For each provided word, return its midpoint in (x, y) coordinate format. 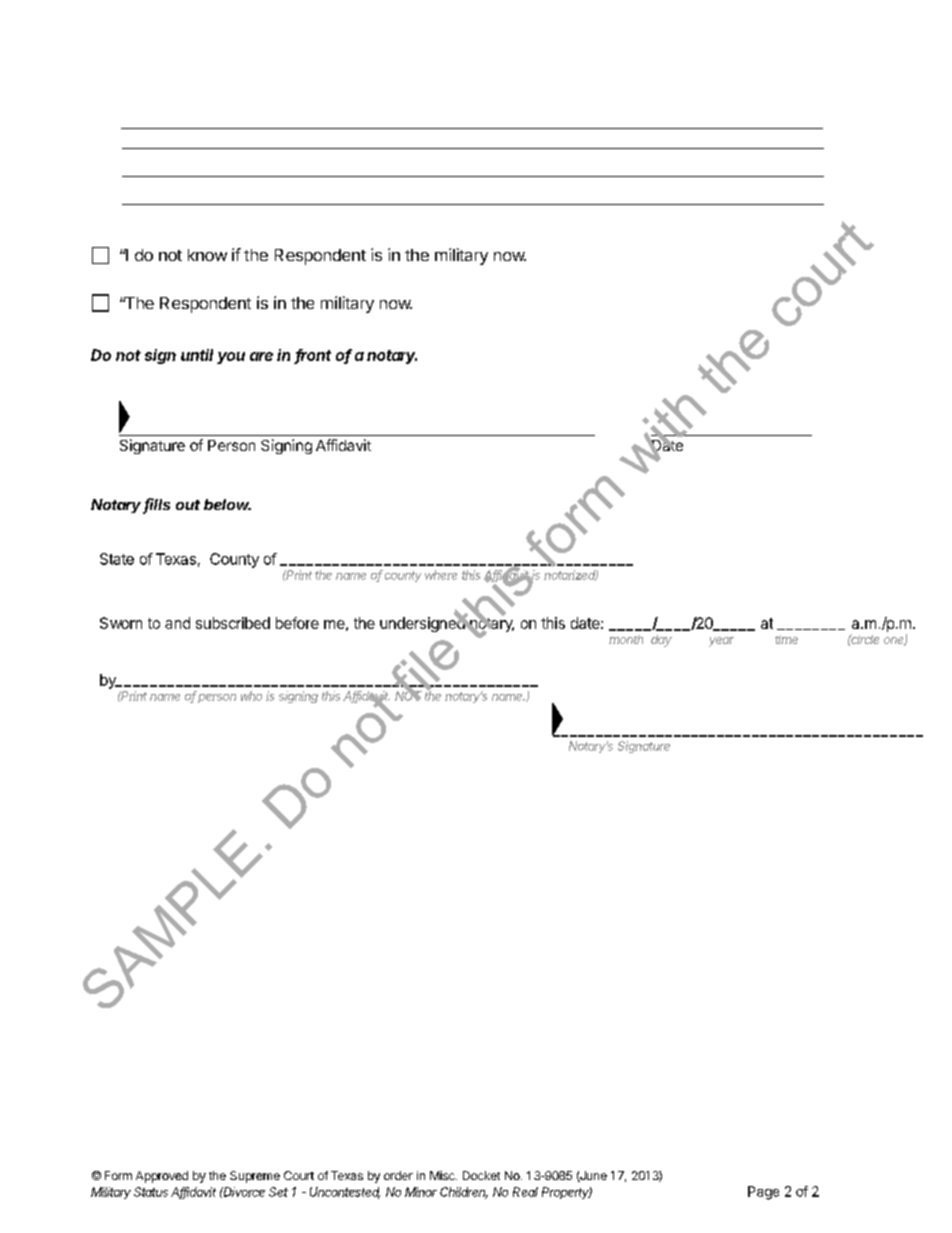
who (251, 696)
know (207, 255)
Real (525, 1192)
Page (763, 1193)
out (188, 505)
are (261, 356)
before (297, 623)
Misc (443, 1175)
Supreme (255, 1177)
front (313, 356)
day (661, 641)
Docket (481, 1175)
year (721, 642)
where (441, 575)
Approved (162, 1177)
